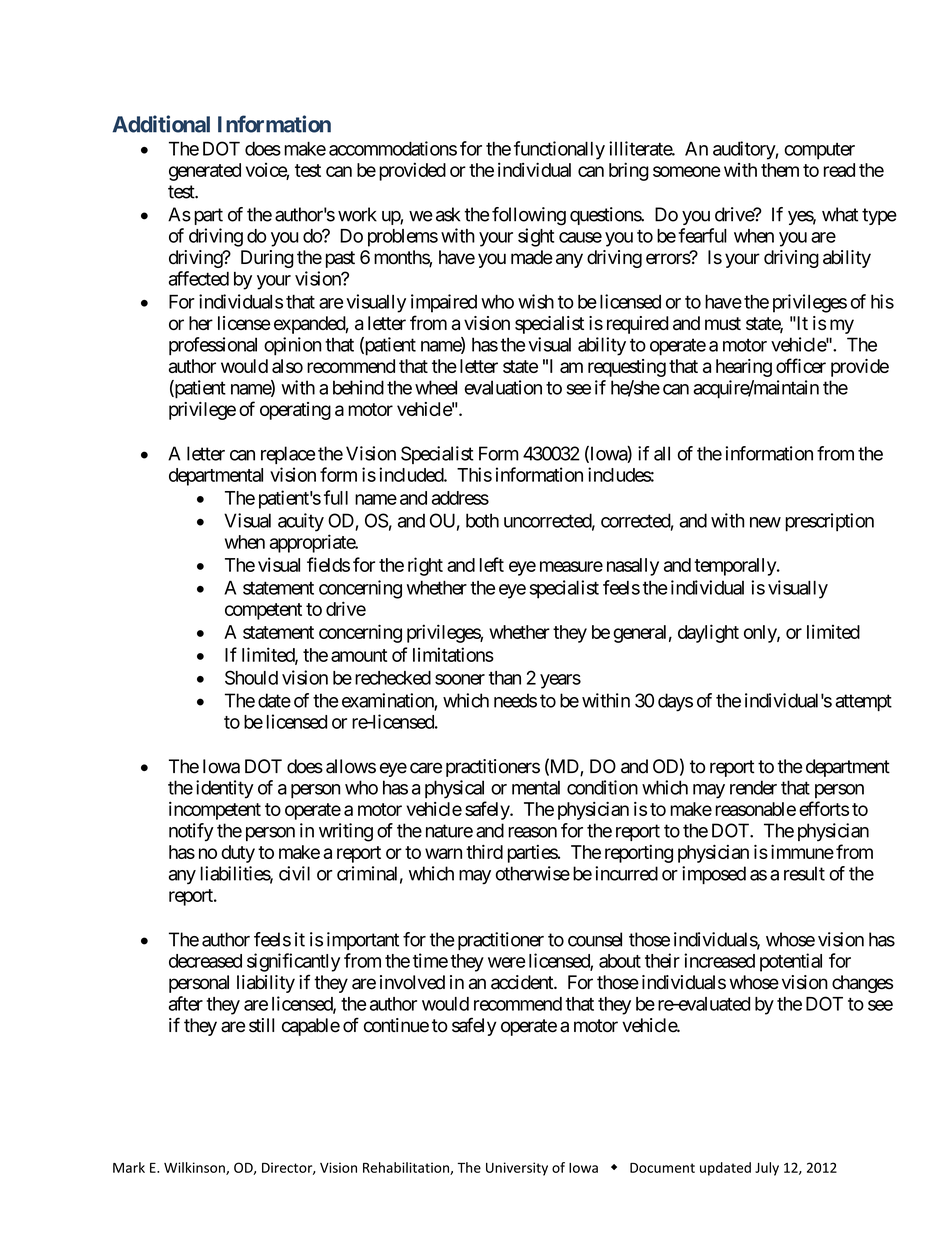 Image resolution: width=952 pixels, height=1233 pixels. Describe the element at coordinates (251, 677) in the page. I see `Should` at that location.
